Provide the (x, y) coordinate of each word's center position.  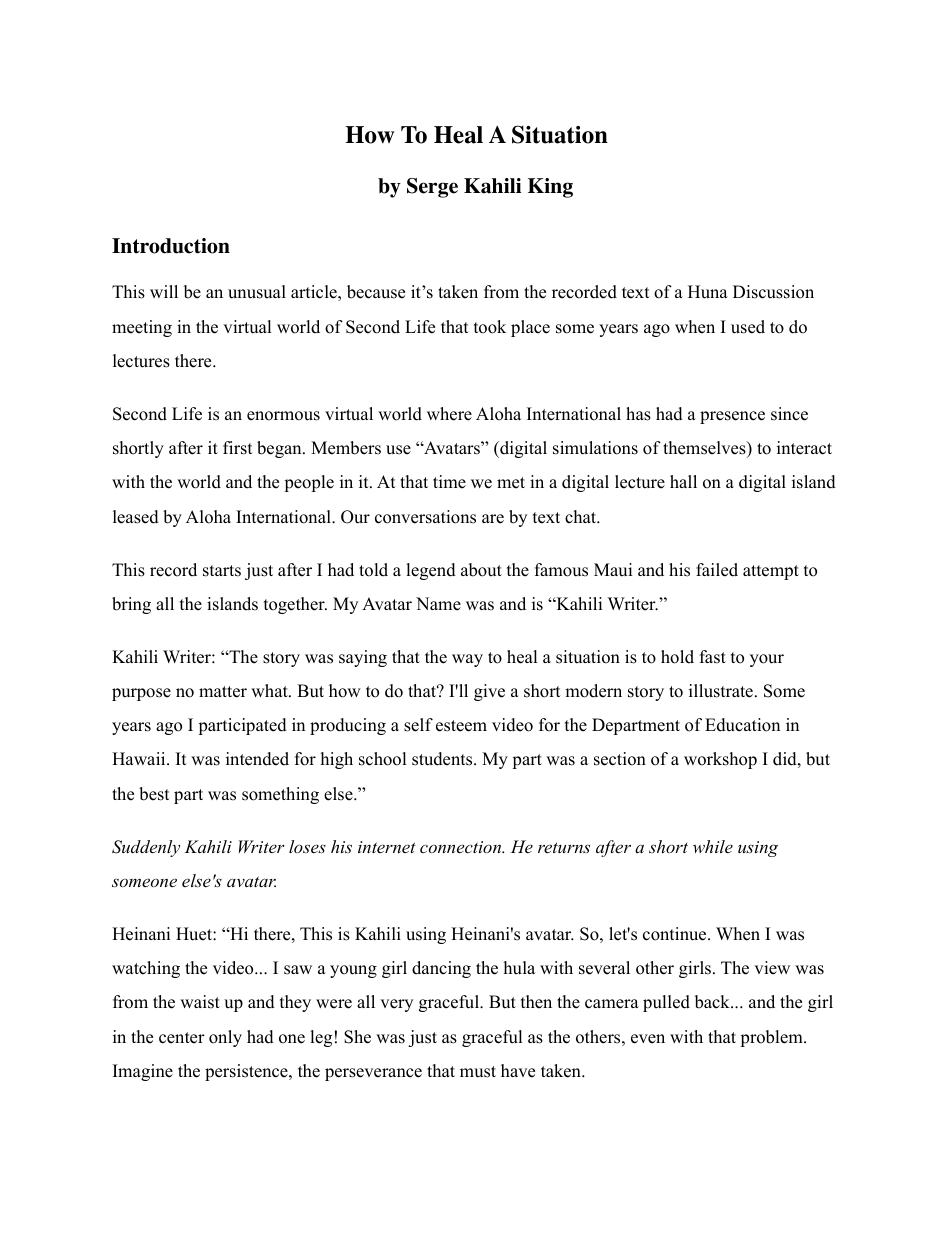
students (443, 759)
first (238, 448)
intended (257, 759)
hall (683, 481)
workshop (720, 760)
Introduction (171, 246)
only (225, 1038)
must (478, 1072)
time (449, 482)
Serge (432, 188)
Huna (708, 292)
